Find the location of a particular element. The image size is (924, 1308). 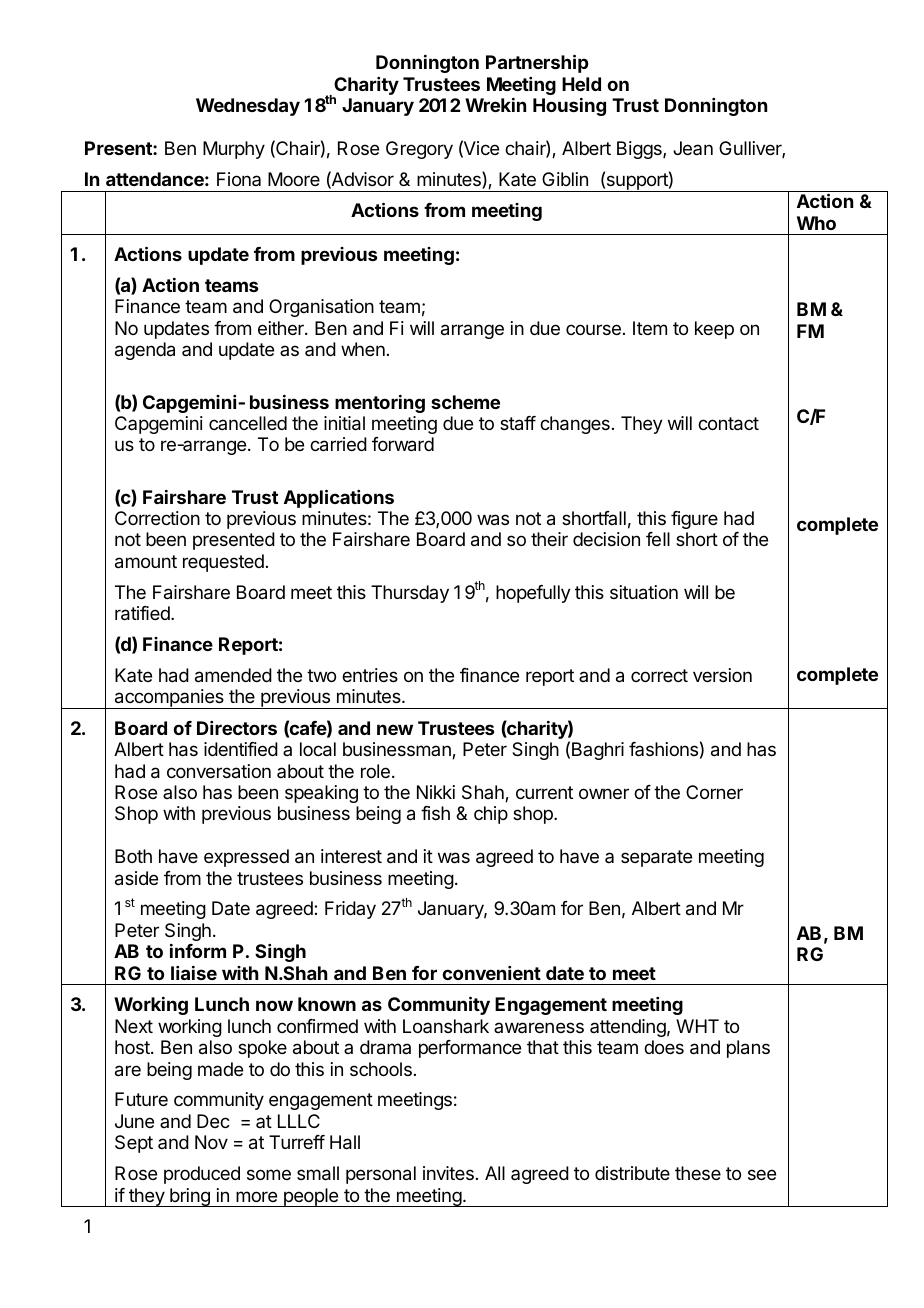

hopefully is located at coordinates (533, 594).
